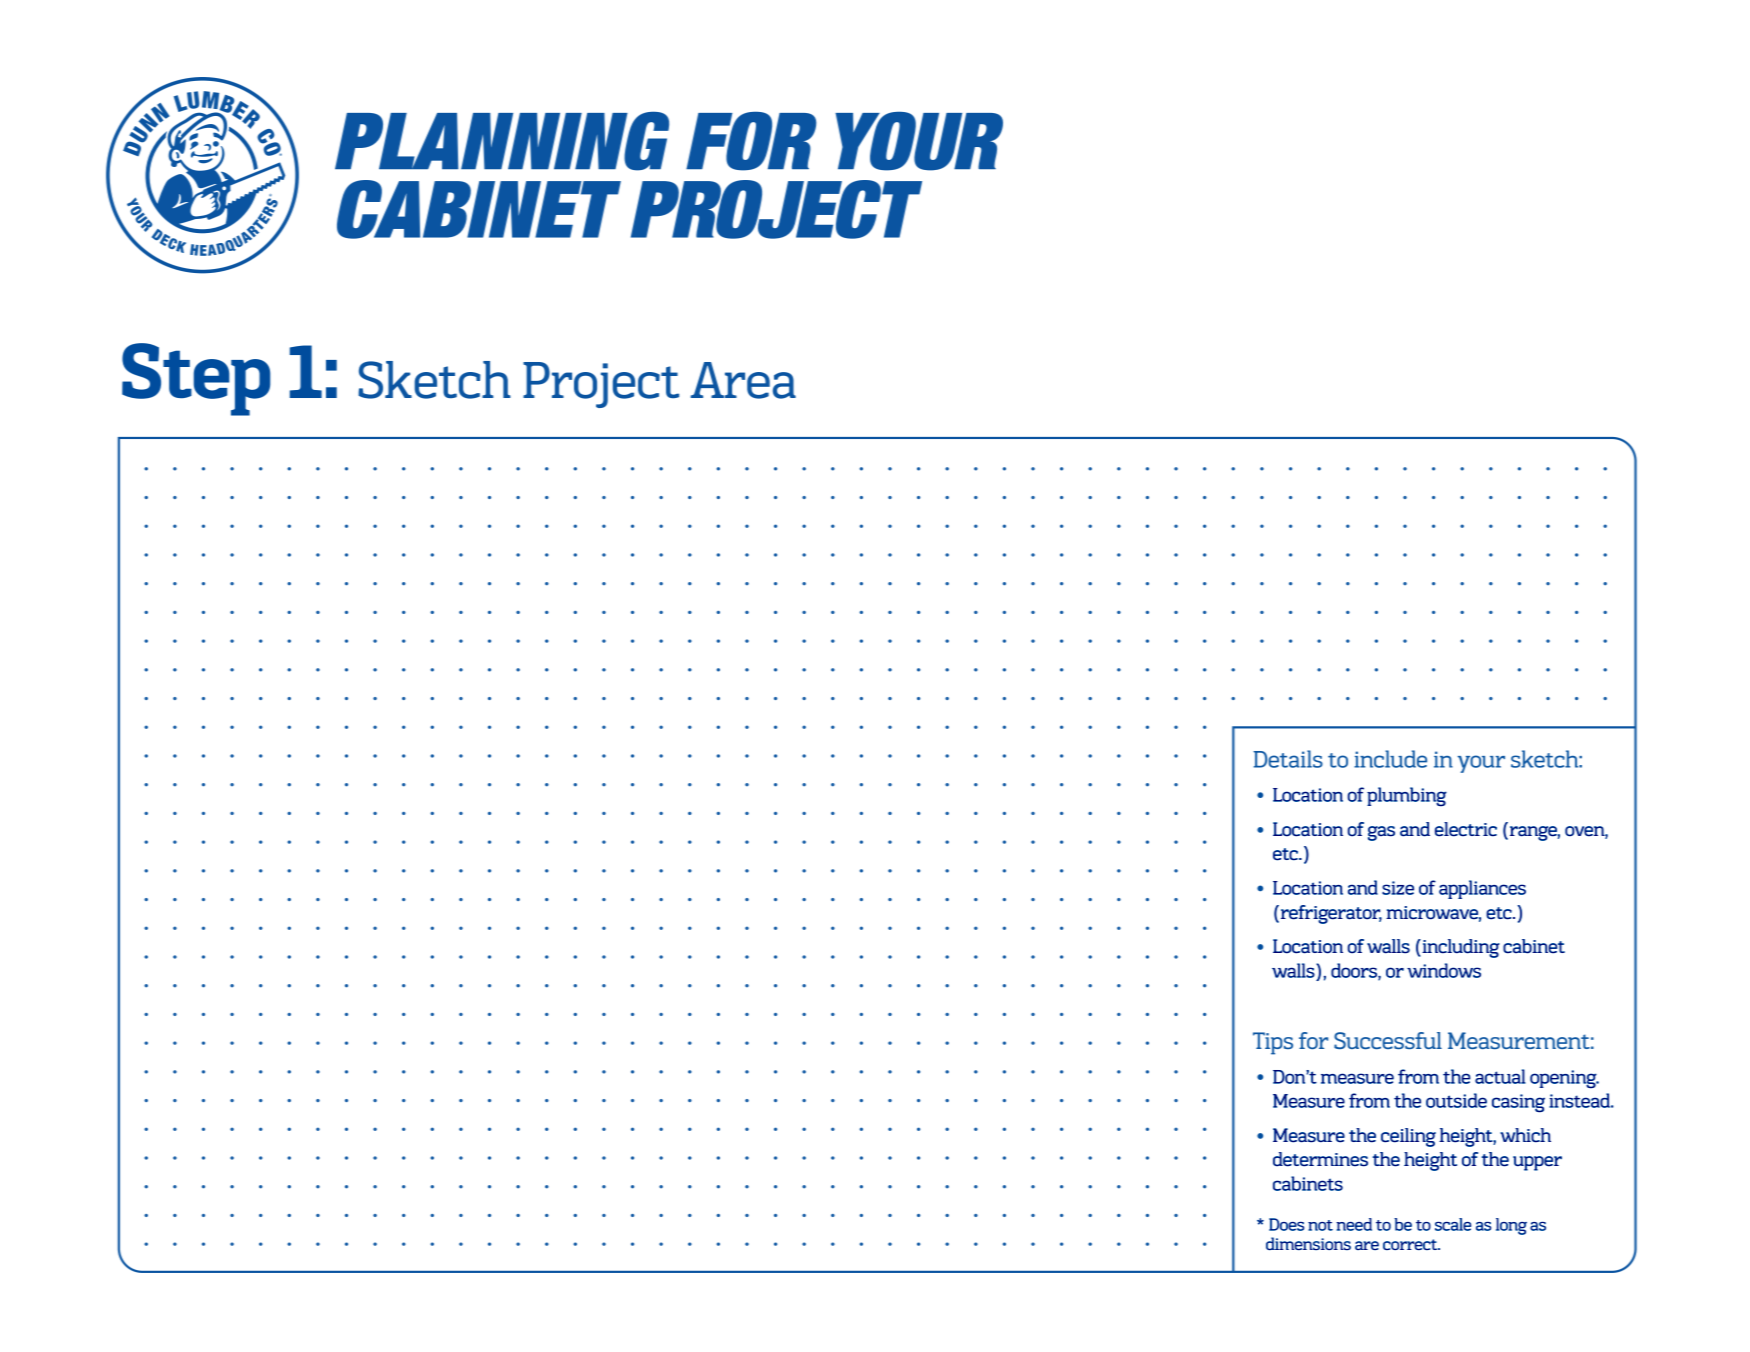 This screenshot has width=1750, height=1352. Describe the element at coordinates (502, 141) in the screenshot. I see `PLANNING` at that location.
